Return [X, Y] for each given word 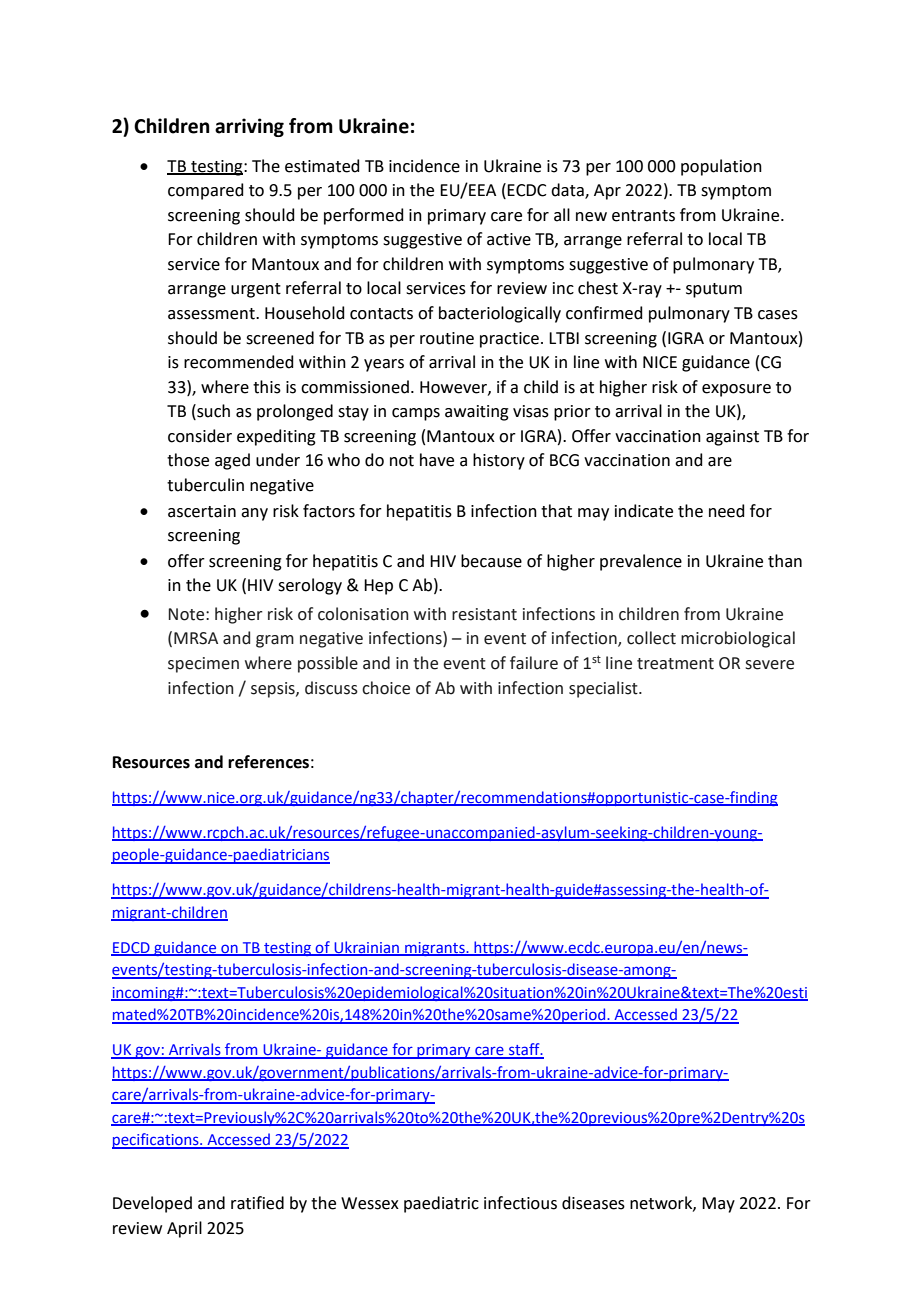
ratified [257, 1203]
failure [534, 663]
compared [206, 191]
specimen [203, 665]
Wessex [370, 1203]
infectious [520, 1203]
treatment [675, 664]
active [509, 239]
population [721, 167]
